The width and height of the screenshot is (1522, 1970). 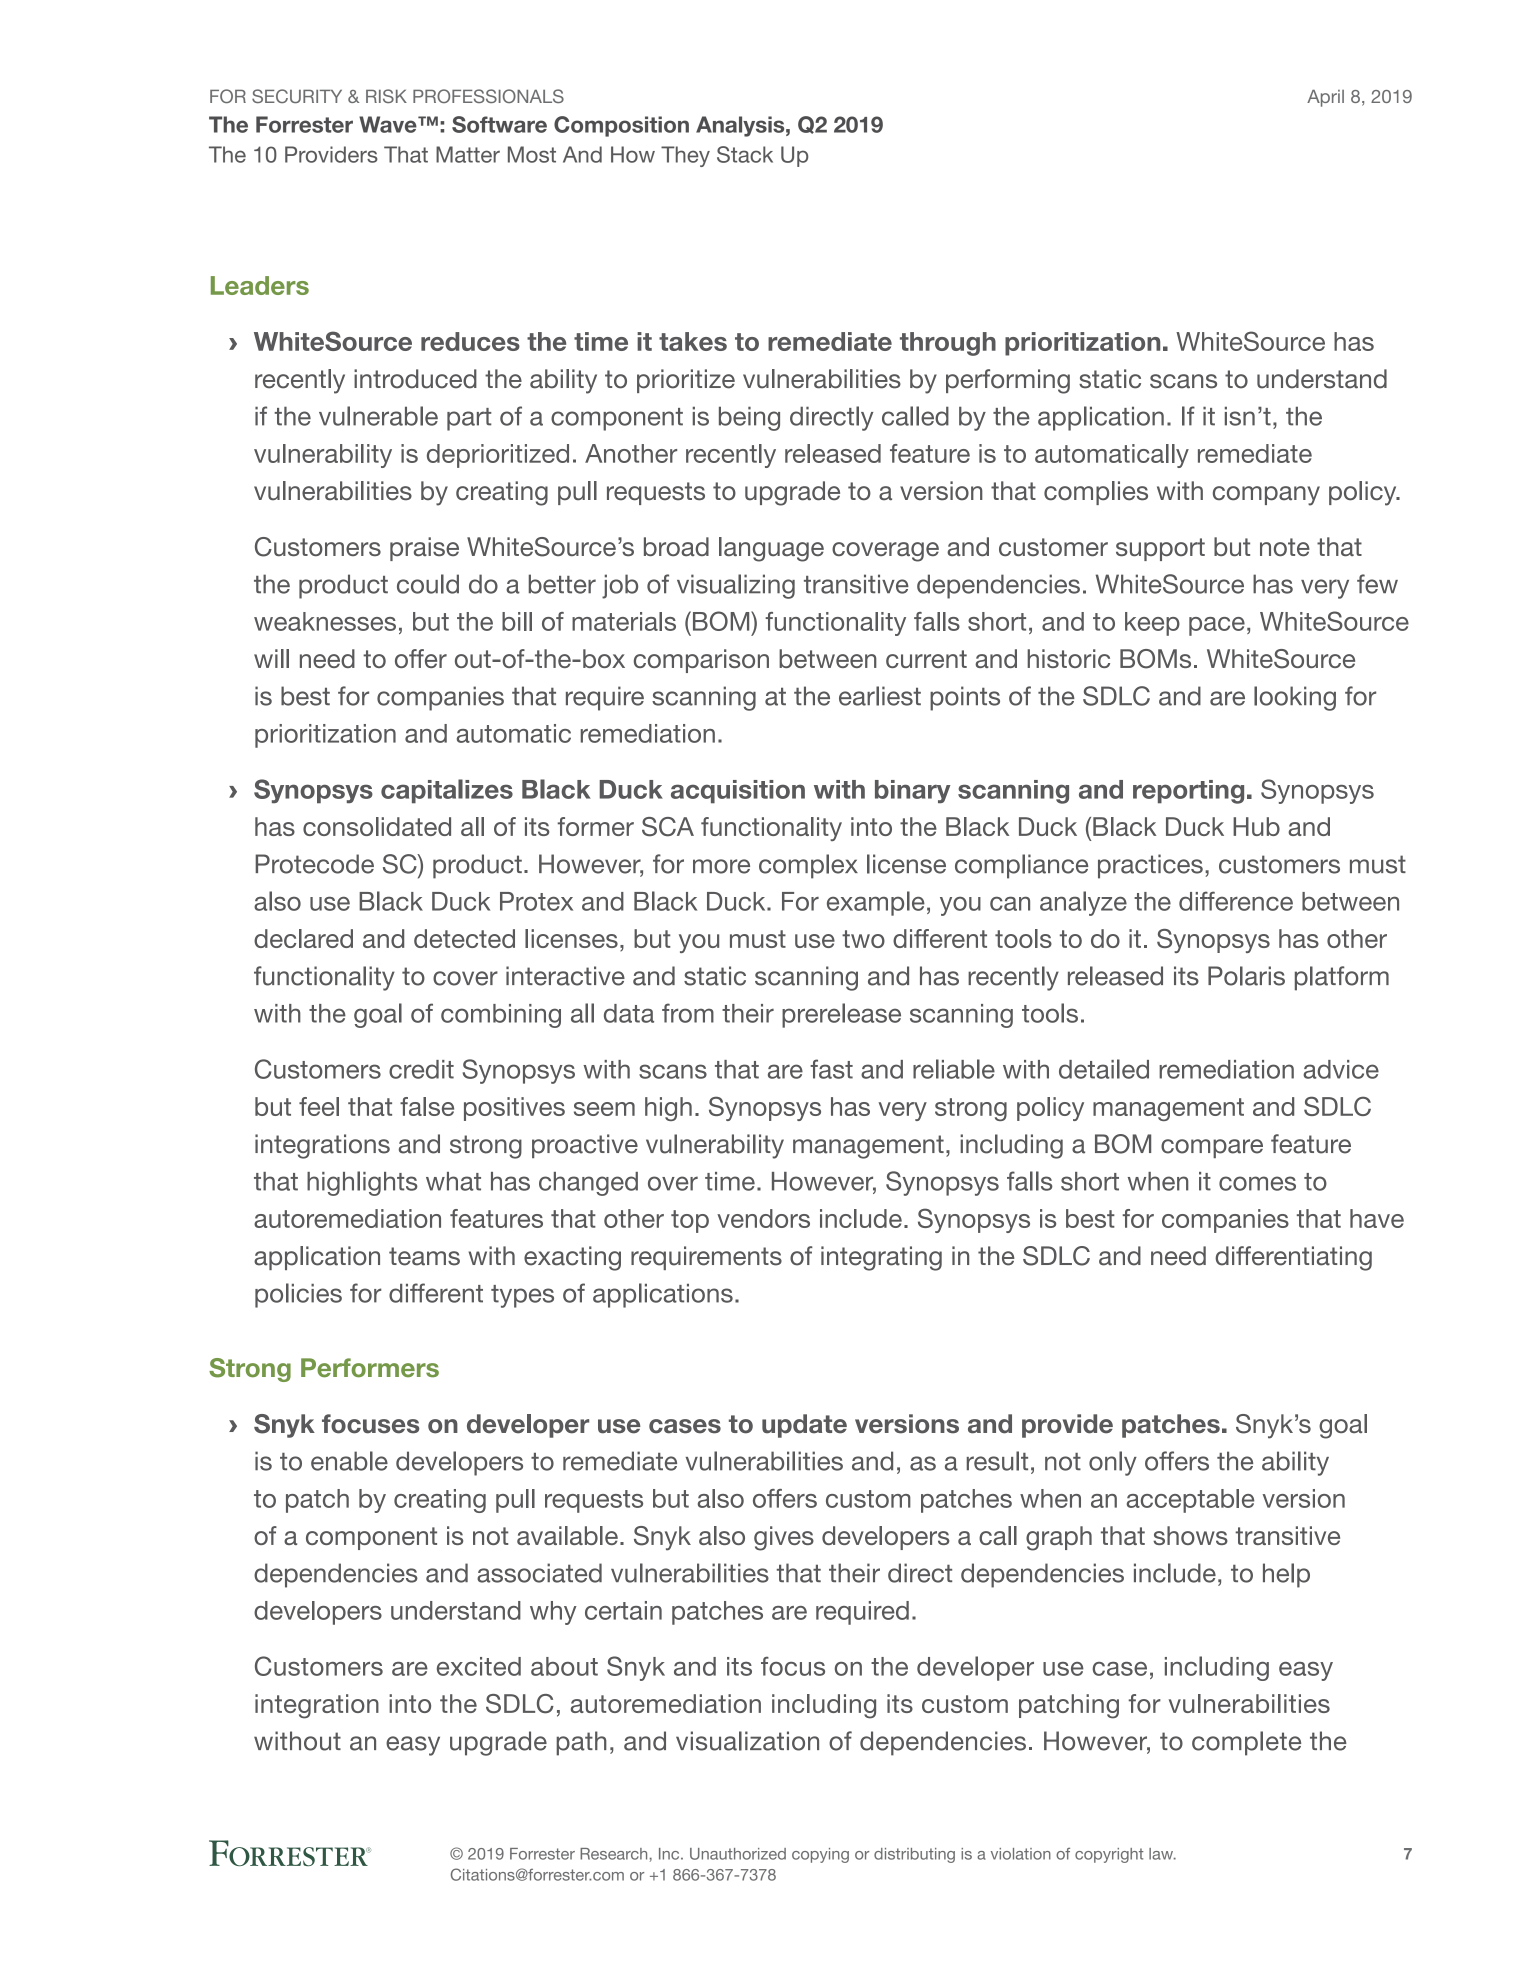 I want to click on detected, so click(x=464, y=938).
